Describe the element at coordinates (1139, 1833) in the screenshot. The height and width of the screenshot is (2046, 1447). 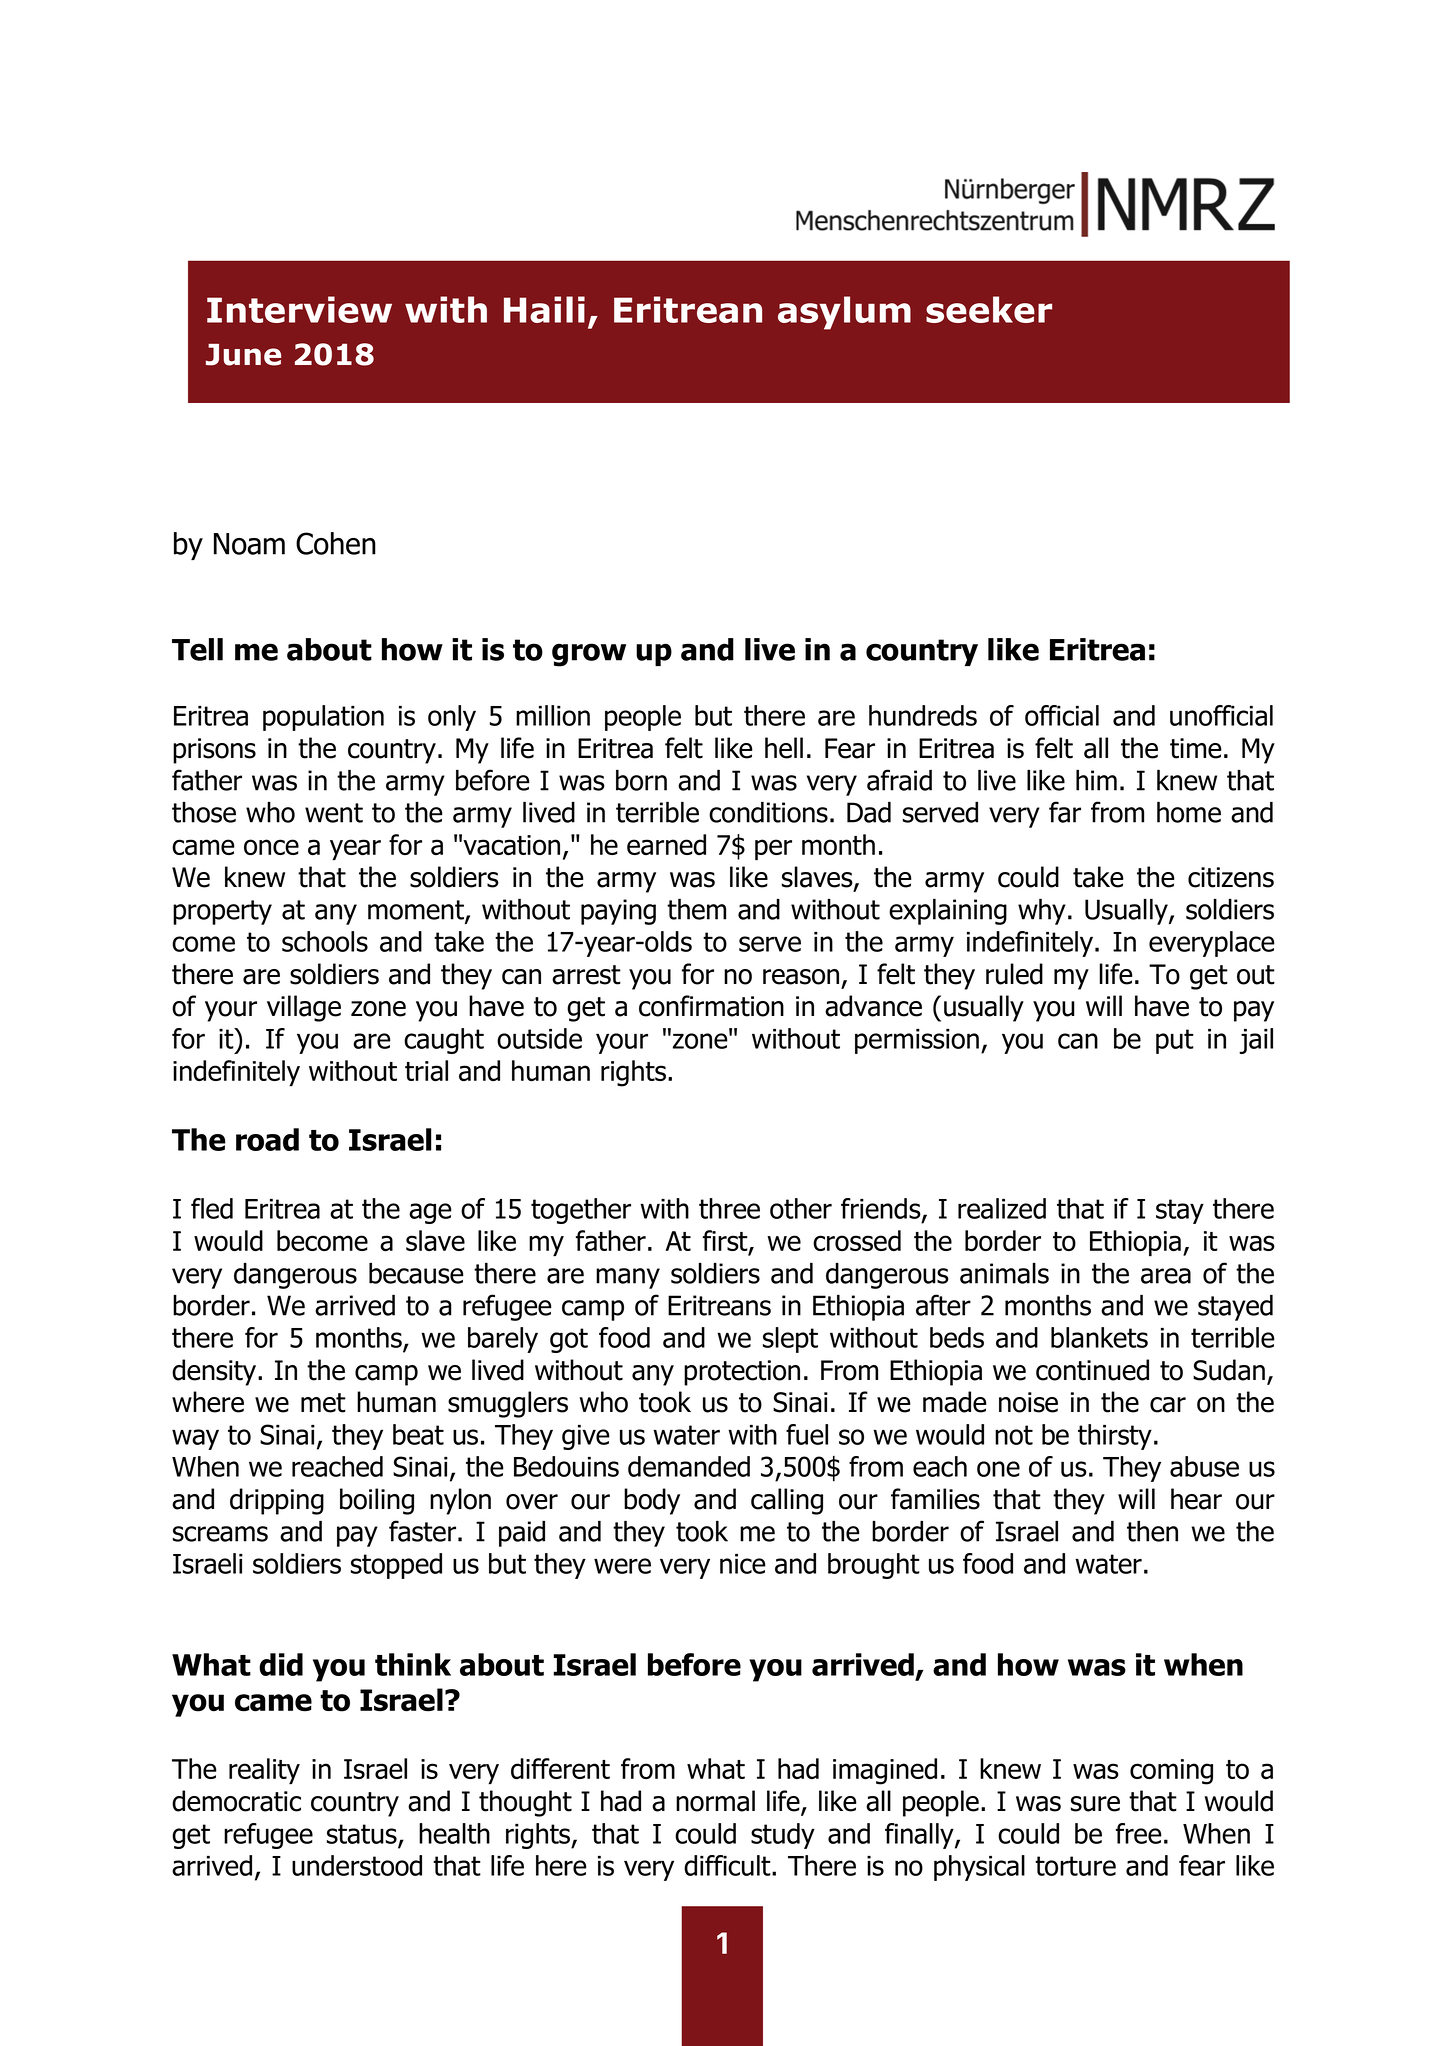
I see `free` at that location.
